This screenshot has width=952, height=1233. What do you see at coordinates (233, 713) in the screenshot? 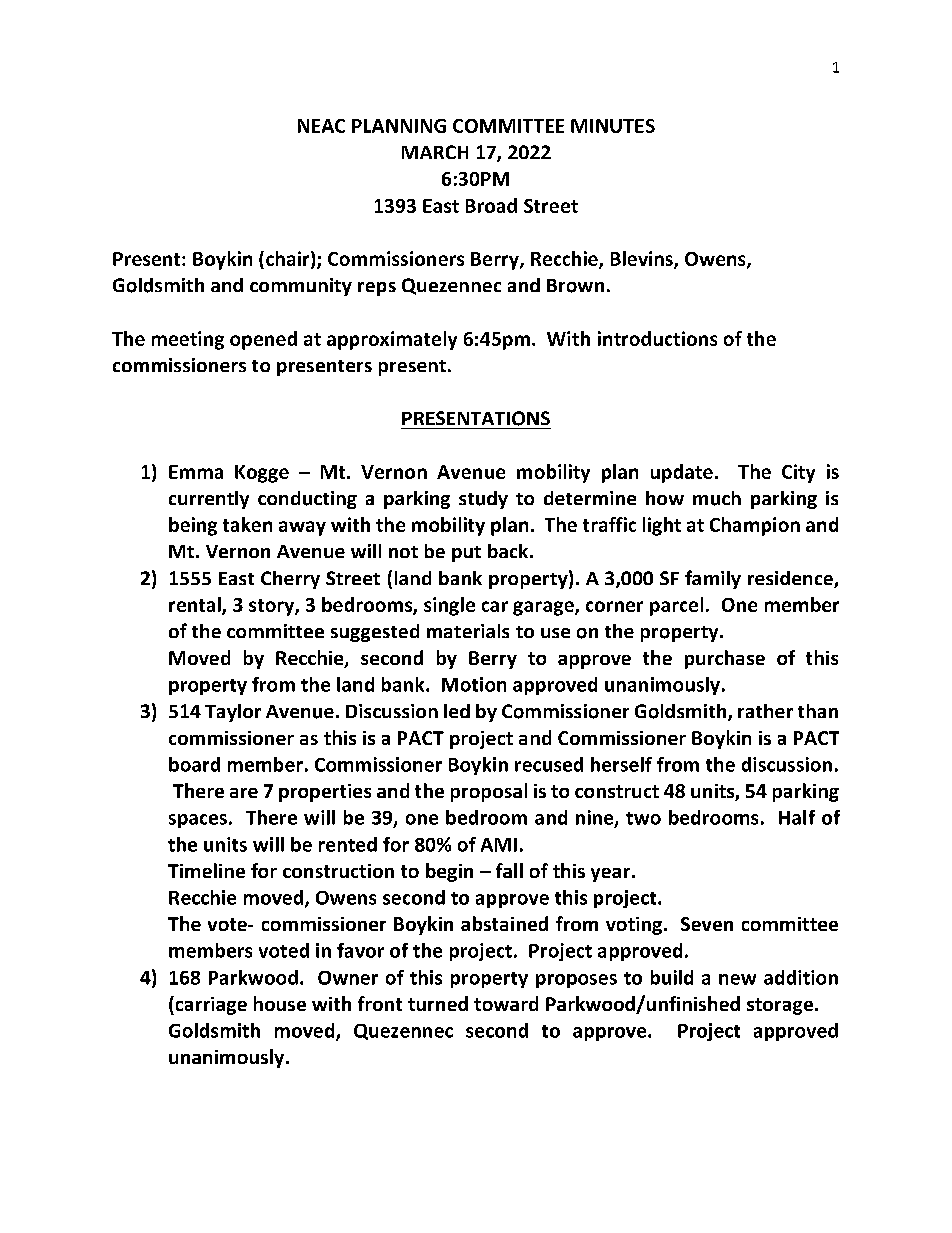
I see `Taylor` at bounding box center [233, 713].
